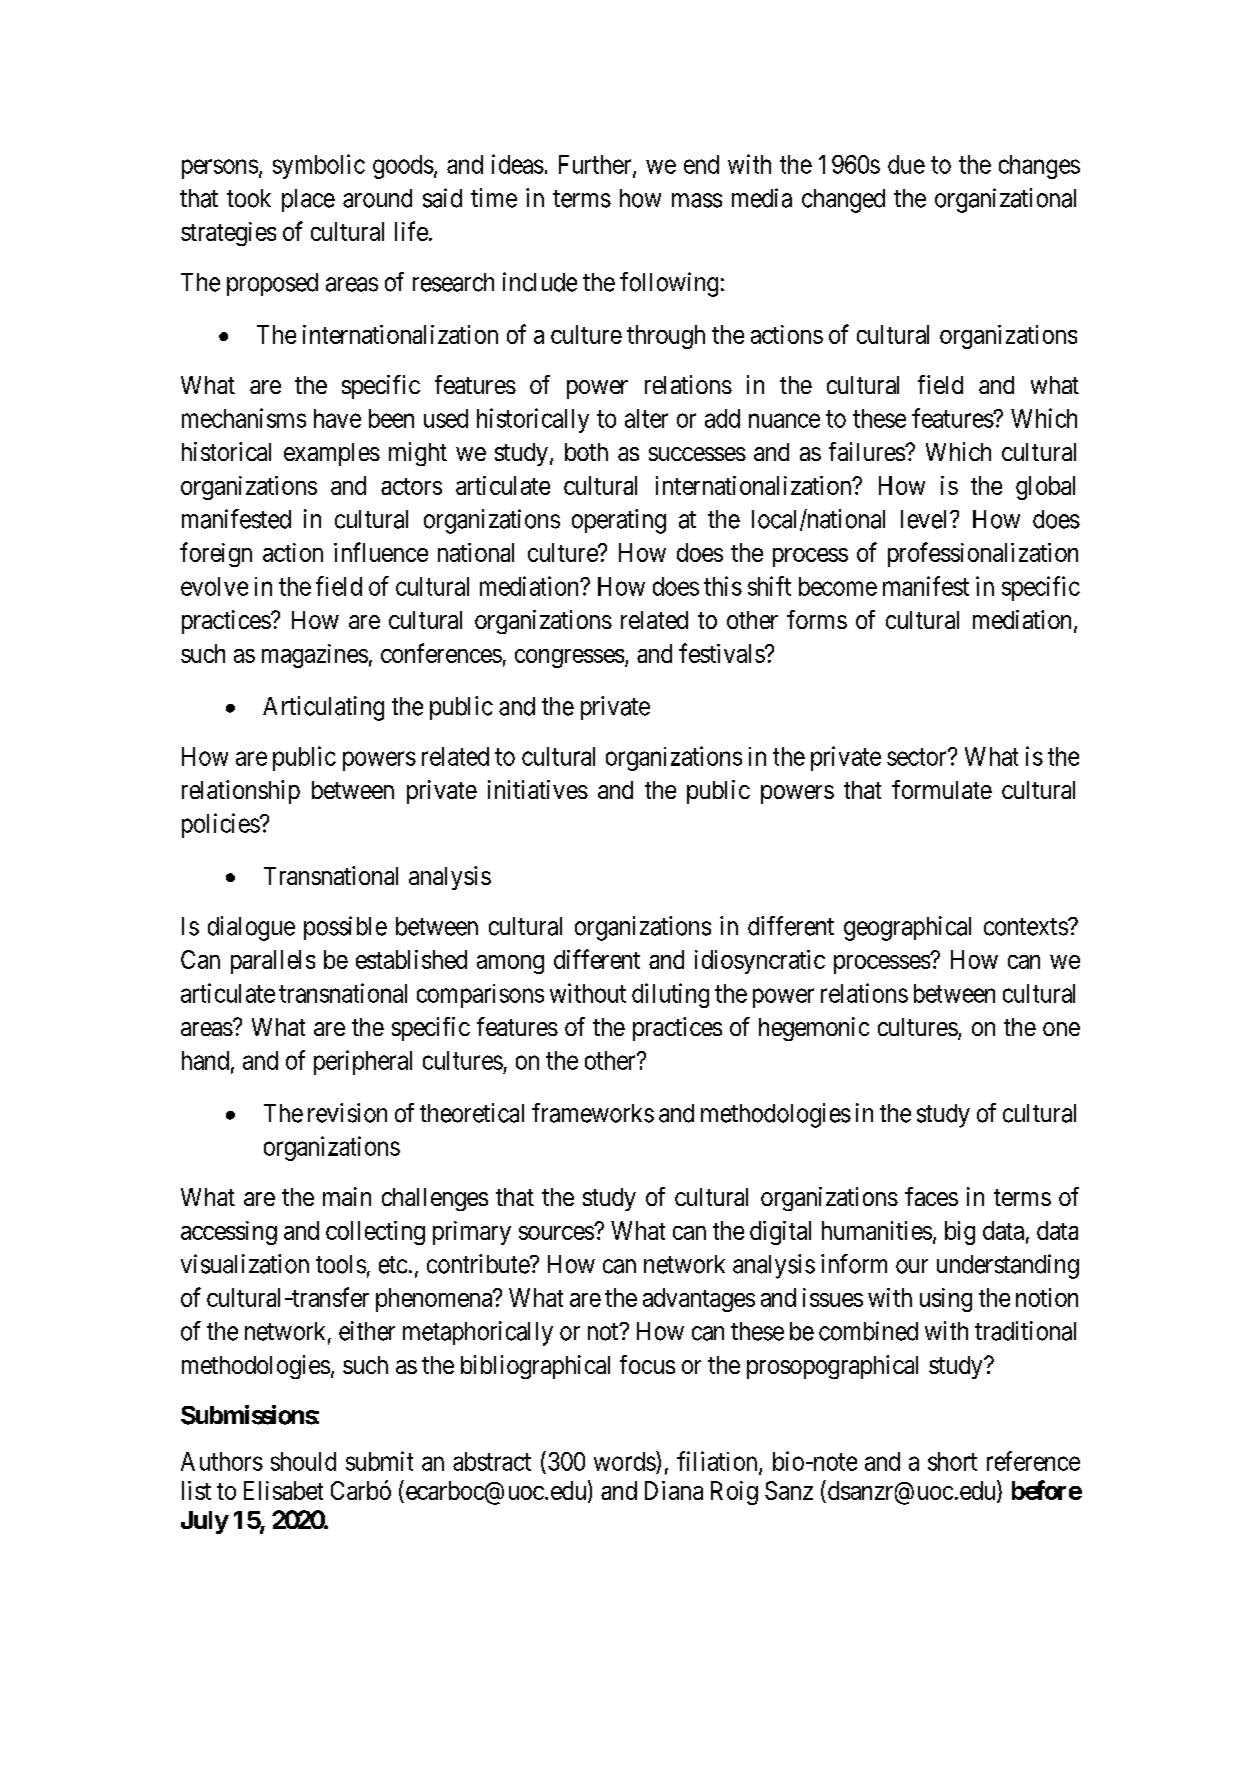 The width and height of the page is (1259, 1781). I want to click on words, so click(625, 1461).
